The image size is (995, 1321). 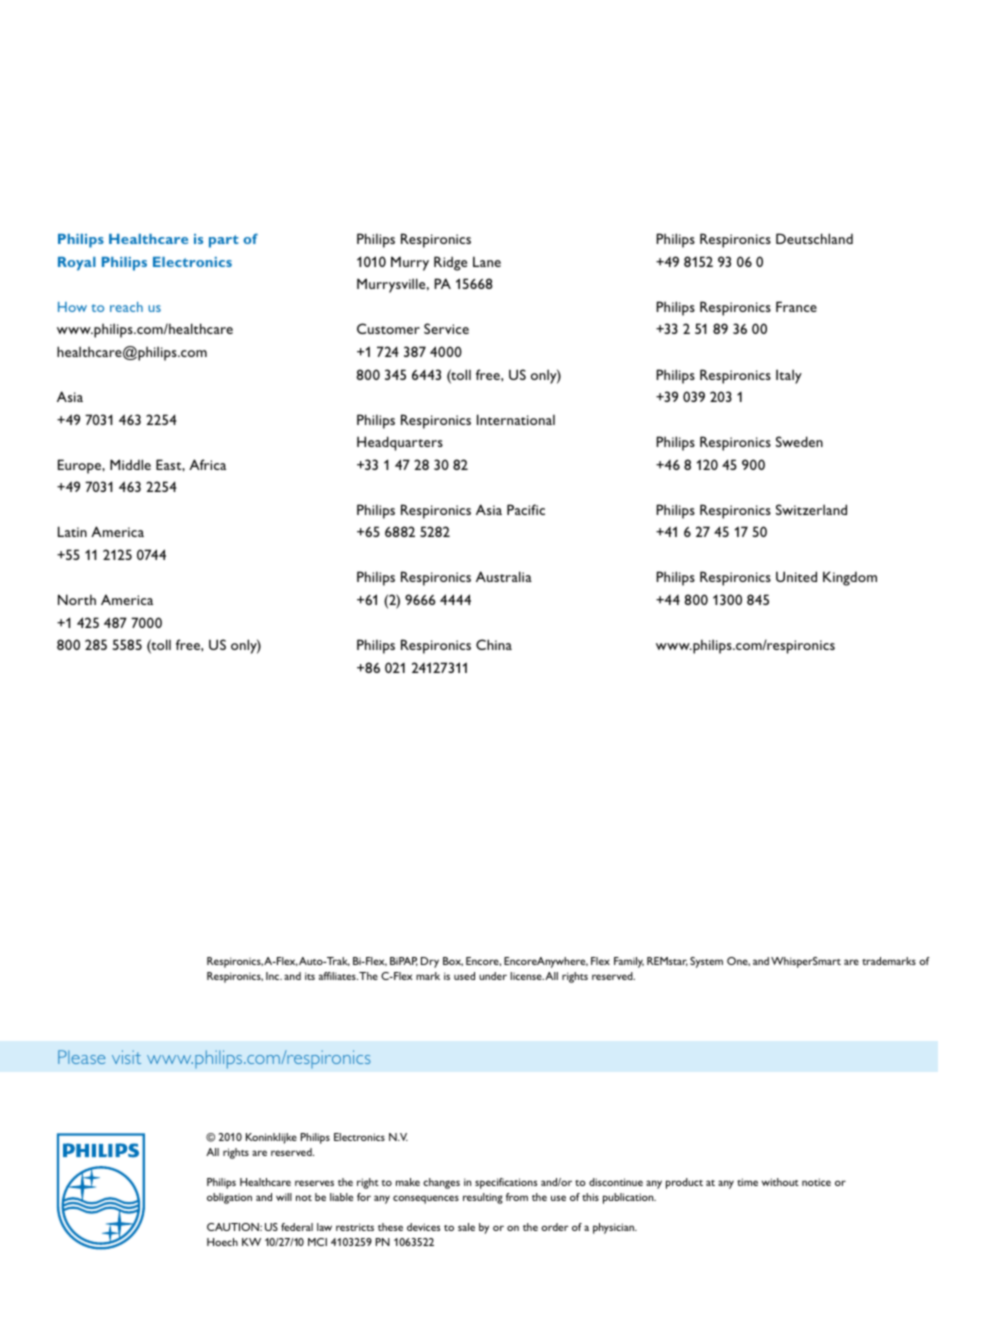 I want to click on Ridge, so click(x=450, y=263).
